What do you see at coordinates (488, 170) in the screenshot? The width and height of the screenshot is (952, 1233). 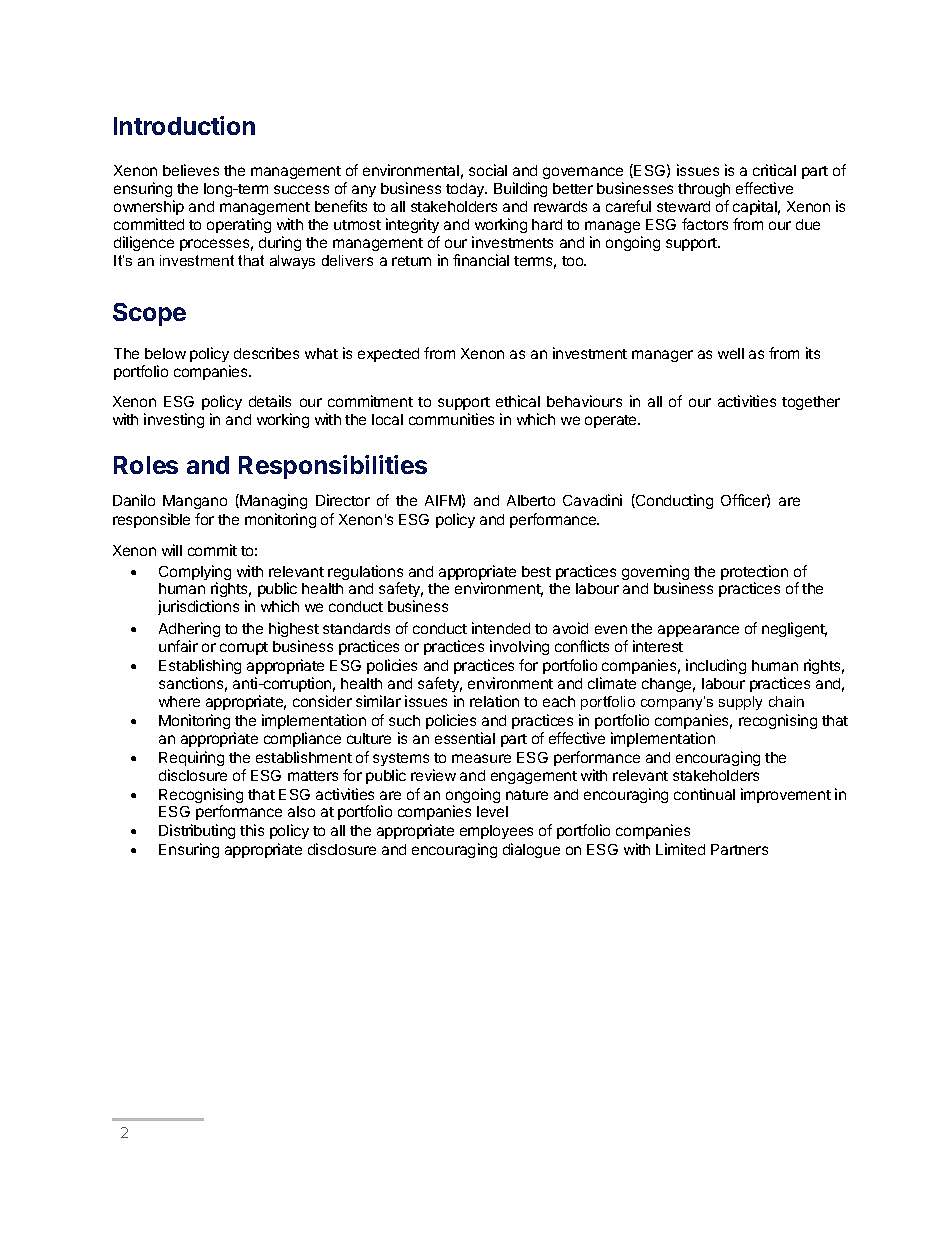 I see `social` at bounding box center [488, 170].
